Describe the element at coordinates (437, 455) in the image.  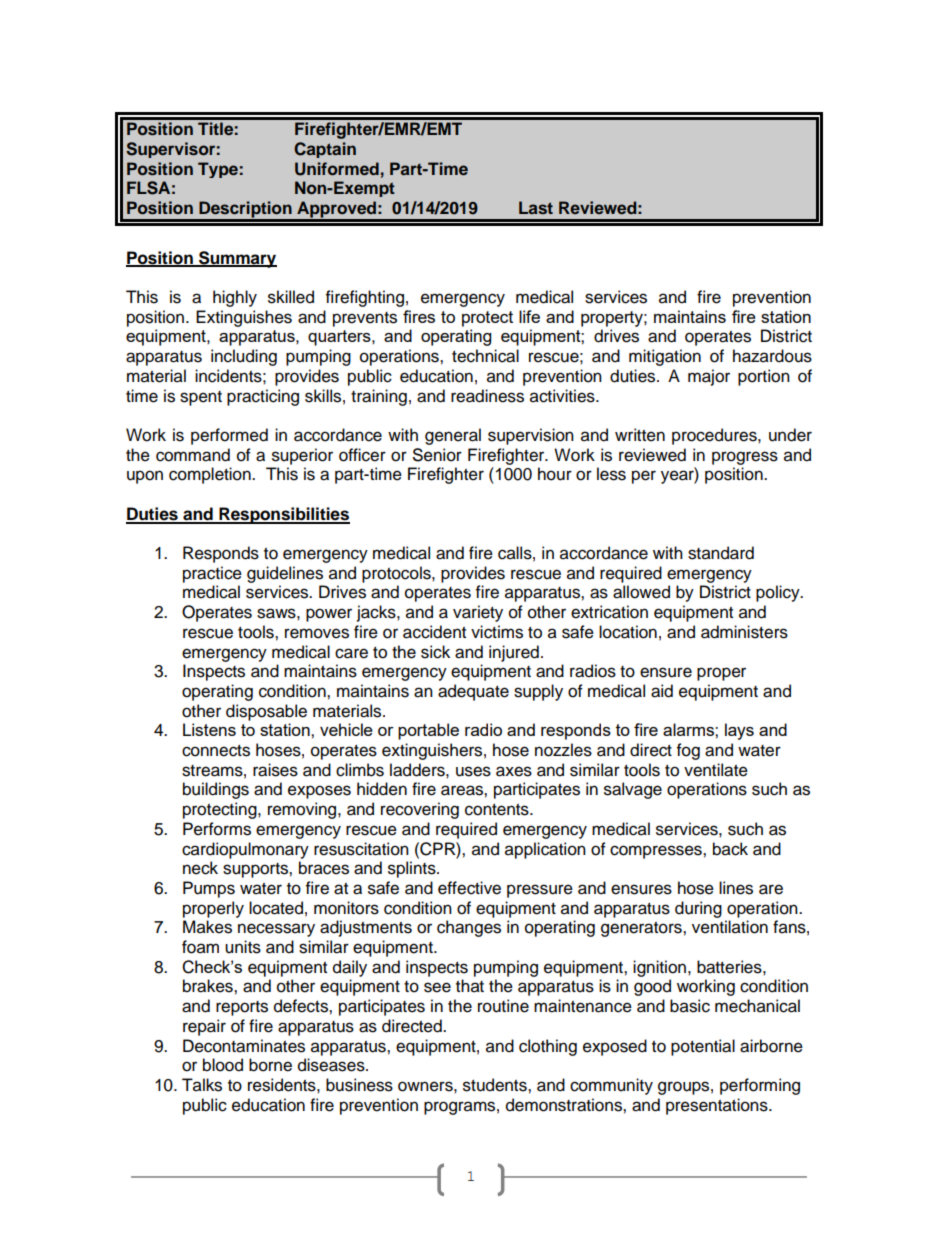
I see `Senior` at that location.
